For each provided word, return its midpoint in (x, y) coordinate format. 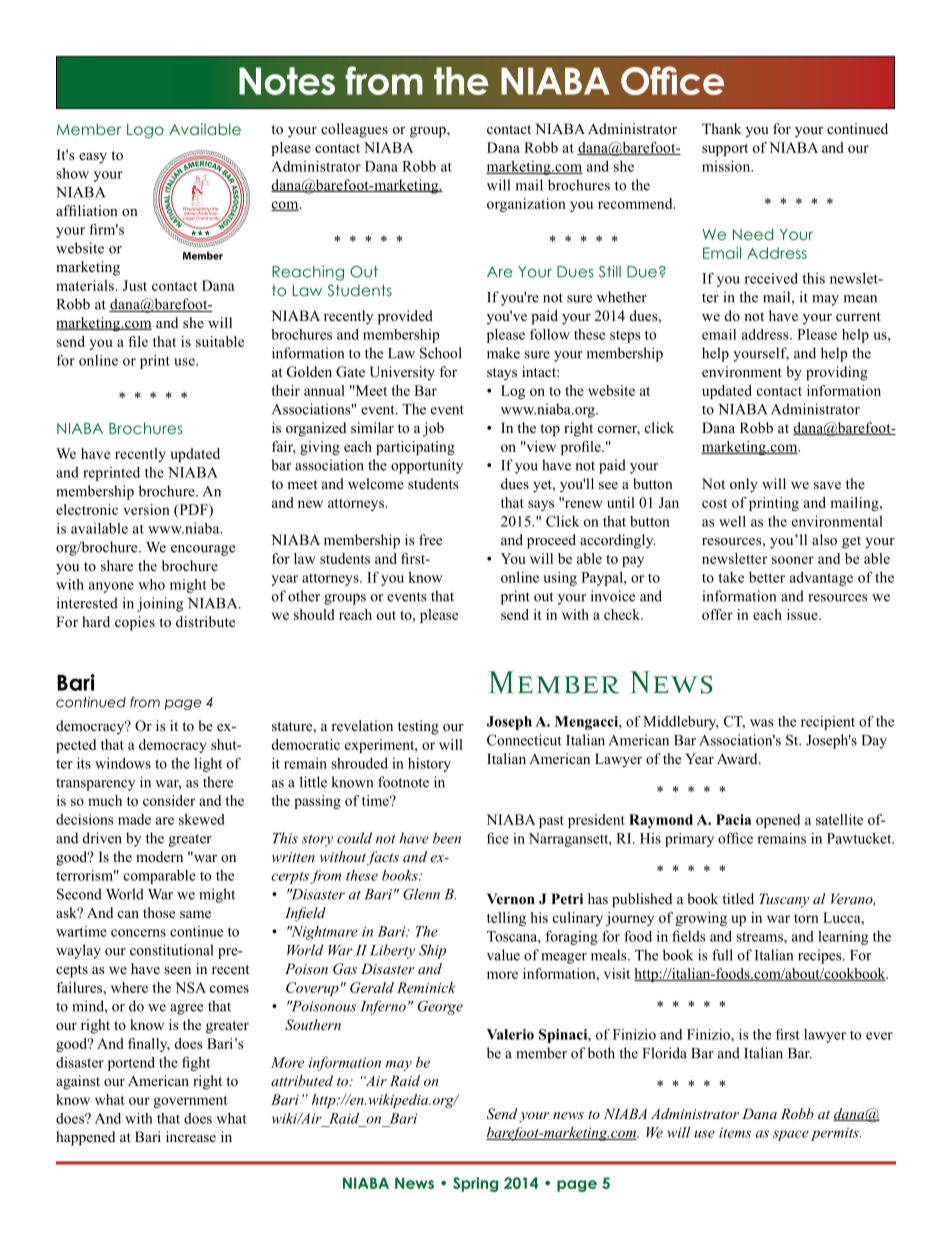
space (791, 1135)
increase (191, 1136)
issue (803, 614)
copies (135, 623)
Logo (145, 131)
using (560, 579)
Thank (721, 128)
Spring (475, 1184)
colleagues (354, 130)
